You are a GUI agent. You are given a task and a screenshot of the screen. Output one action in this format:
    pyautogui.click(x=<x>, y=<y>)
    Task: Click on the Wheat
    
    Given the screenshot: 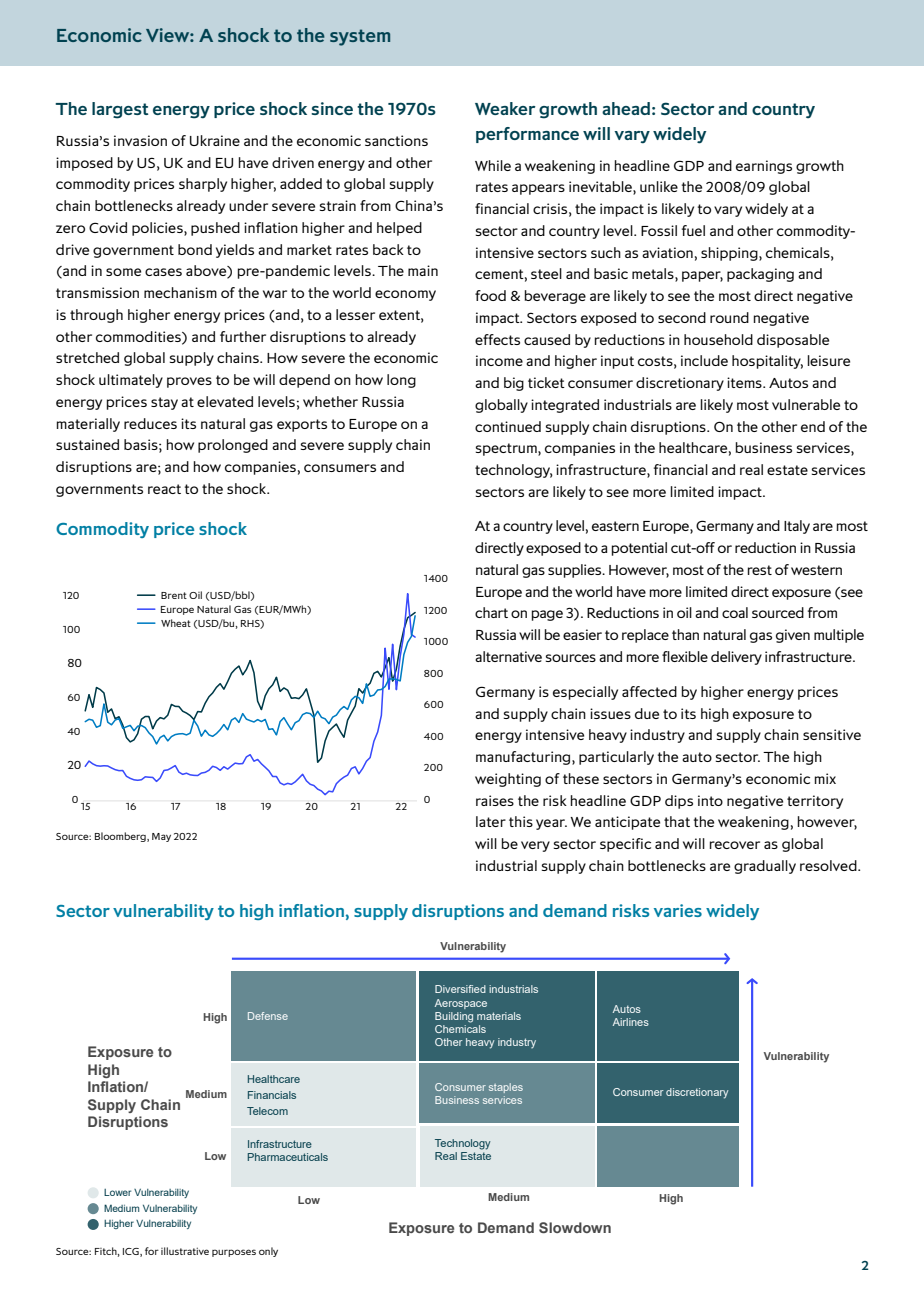 What is the action you would take?
    pyautogui.click(x=176, y=623)
